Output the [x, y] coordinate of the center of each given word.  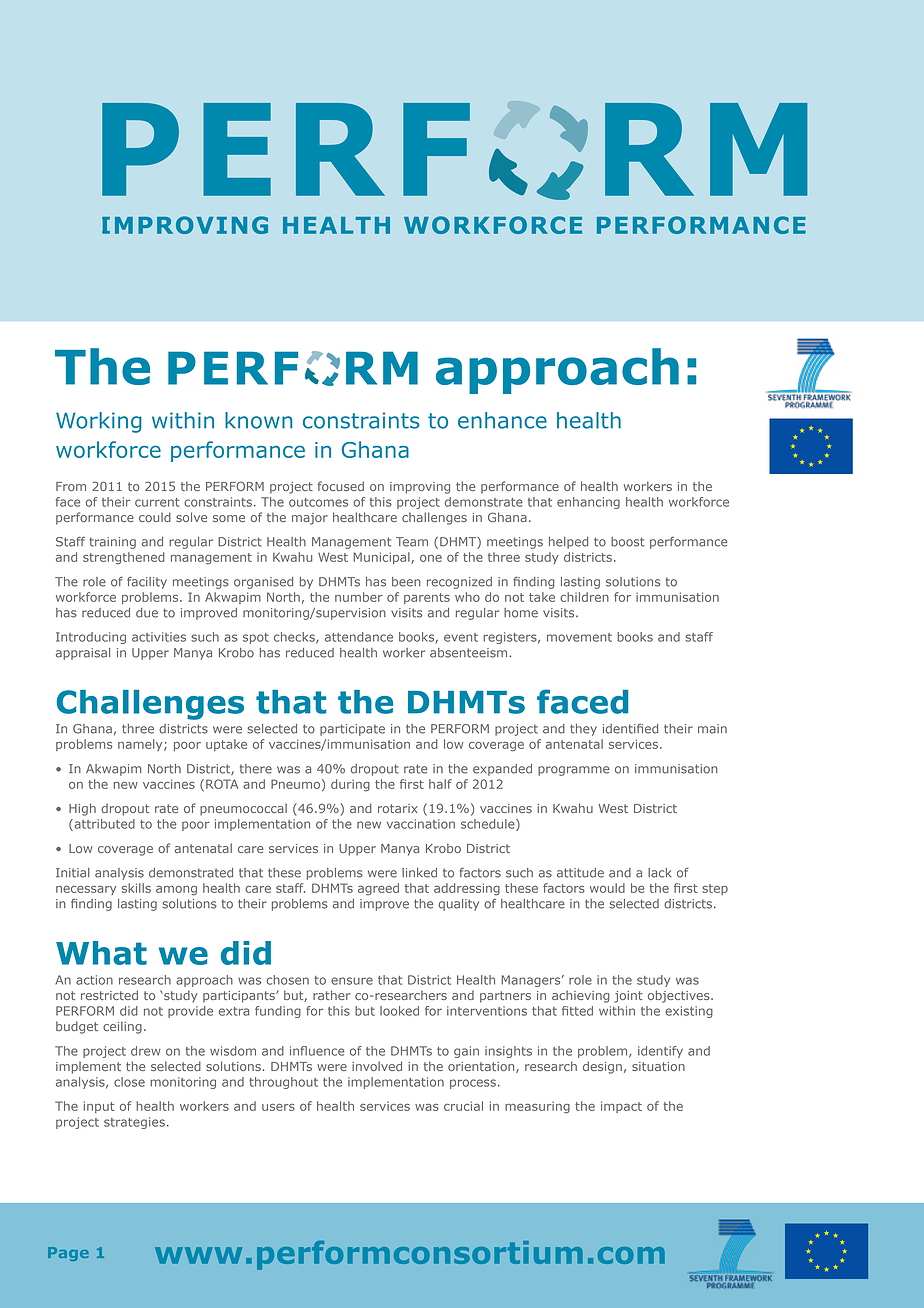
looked [399, 1011]
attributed [103, 825]
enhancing [588, 503]
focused [341, 486]
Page [68, 1254]
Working [99, 422]
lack [660, 873]
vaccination [421, 824]
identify [660, 1052]
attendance [359, 637]
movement [579, 637]
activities [159, 637]
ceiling [122, 1027]
